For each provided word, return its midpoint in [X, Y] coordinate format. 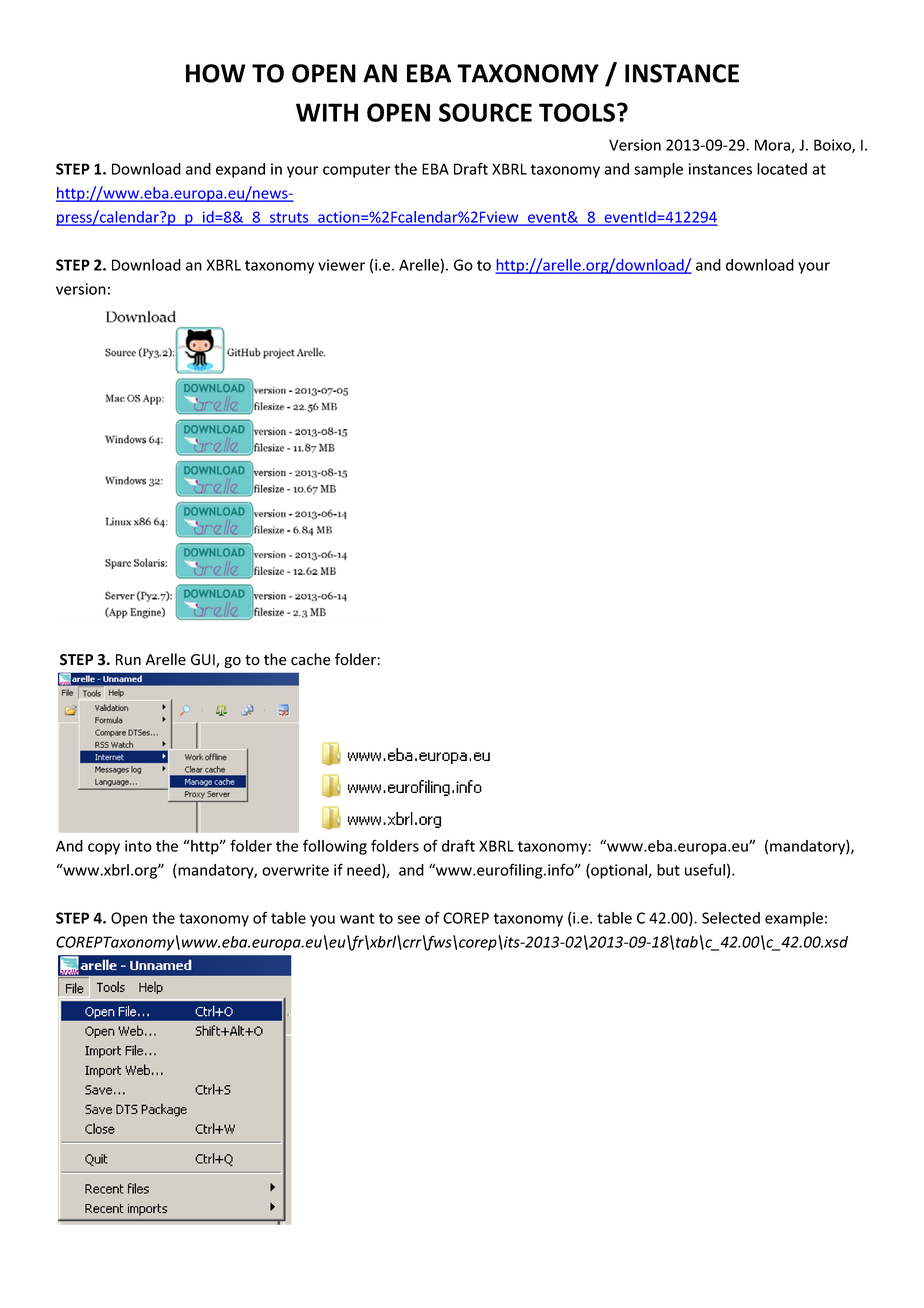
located [782, 169]
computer [357, 171]
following [335, 847]
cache [311, 659]
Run [128, 660]
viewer [341, 265]
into [138, 846]
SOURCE [485, 112]
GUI [204, 661]
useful [705, 869]
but [668, 870]
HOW [216, 73]
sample [658, 170]
